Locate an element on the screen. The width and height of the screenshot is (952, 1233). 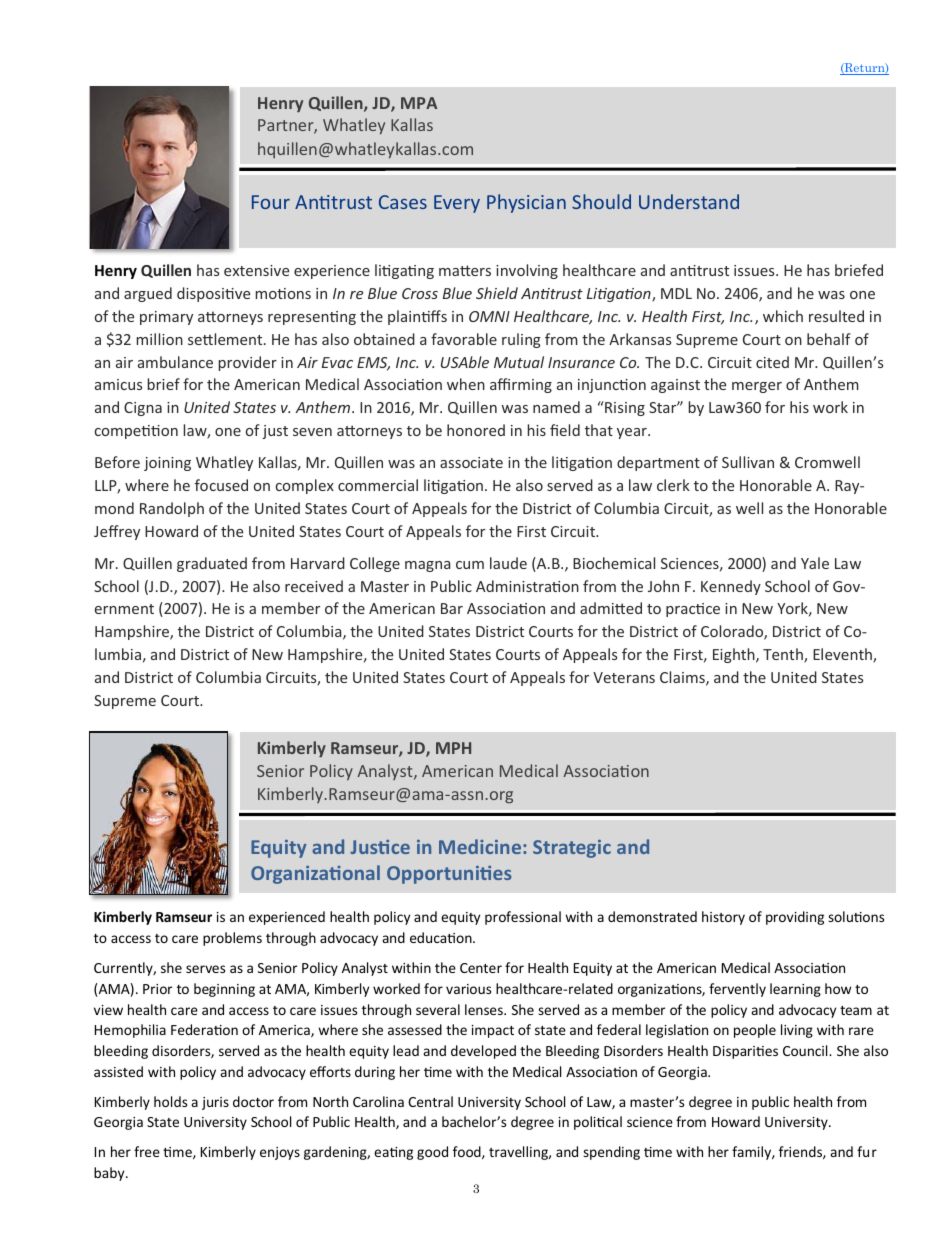
Every is located at coordinates (457, 204).
